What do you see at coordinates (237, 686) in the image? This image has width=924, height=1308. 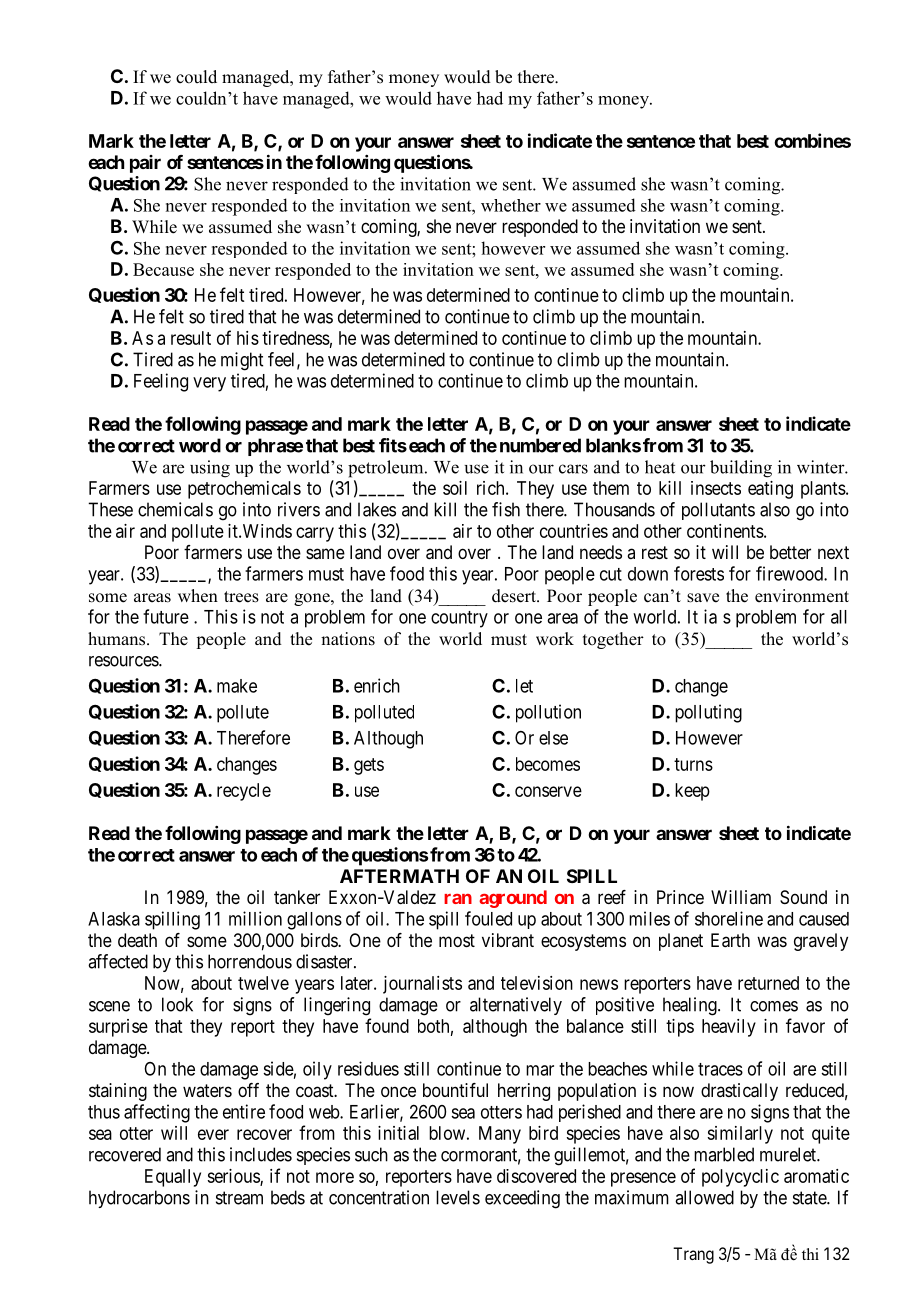 I see `make` at bounding box center [237, 686].
